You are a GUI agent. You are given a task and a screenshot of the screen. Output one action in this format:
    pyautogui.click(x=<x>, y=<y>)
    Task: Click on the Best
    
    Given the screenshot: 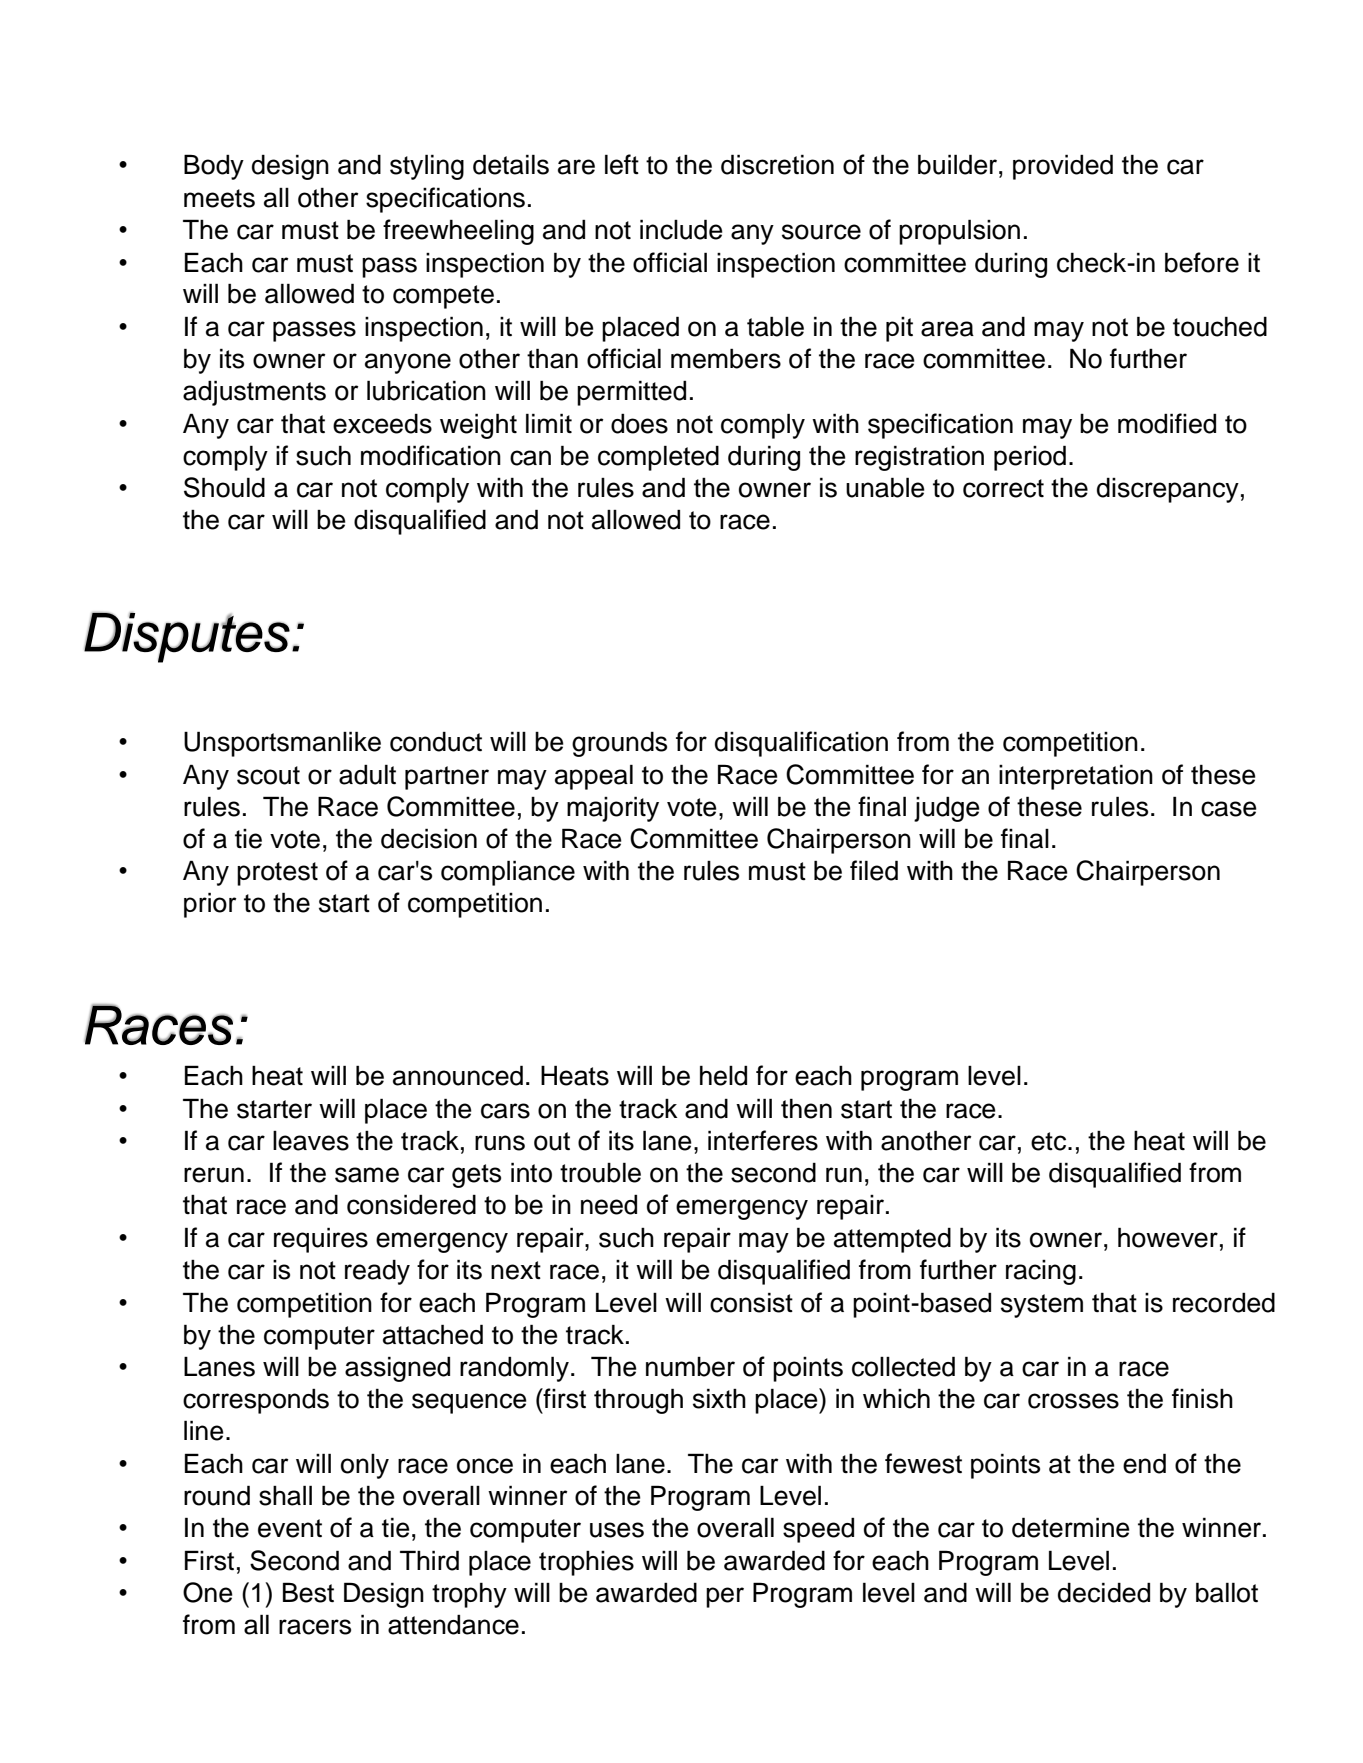 What is the action you would take?
    pyautogui.click(x=308, y=1592)
